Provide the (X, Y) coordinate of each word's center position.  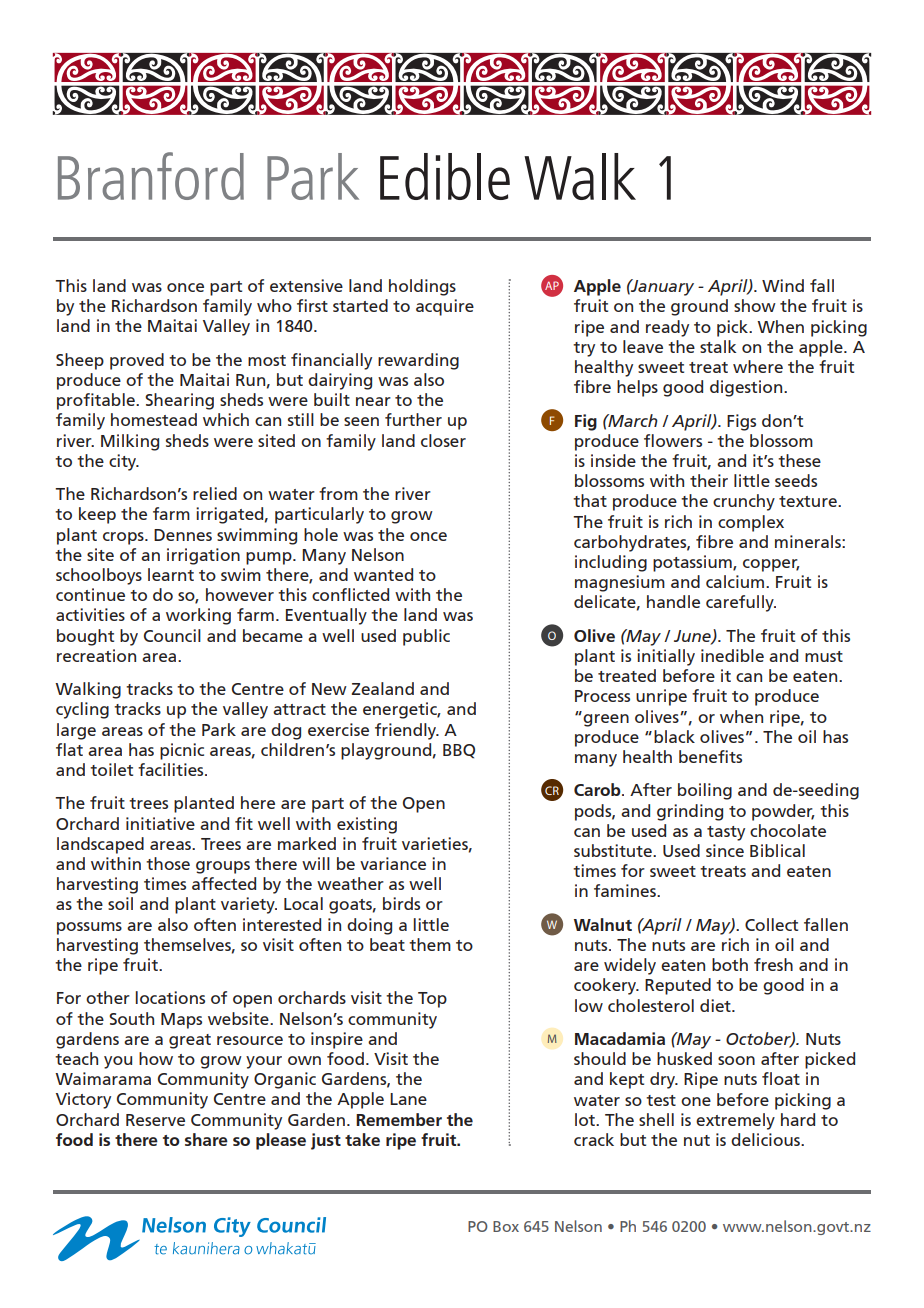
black (674, 736)
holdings (422, 287)
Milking (130, 442)
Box (506, 1226)
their (709, 480)
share (206, 1139)
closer (443, 440)
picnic (182, 751)
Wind (783, 285)
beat (387, 944)
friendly (407, 731)
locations (170, 997)
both (730, 964)
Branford (151, 176)
